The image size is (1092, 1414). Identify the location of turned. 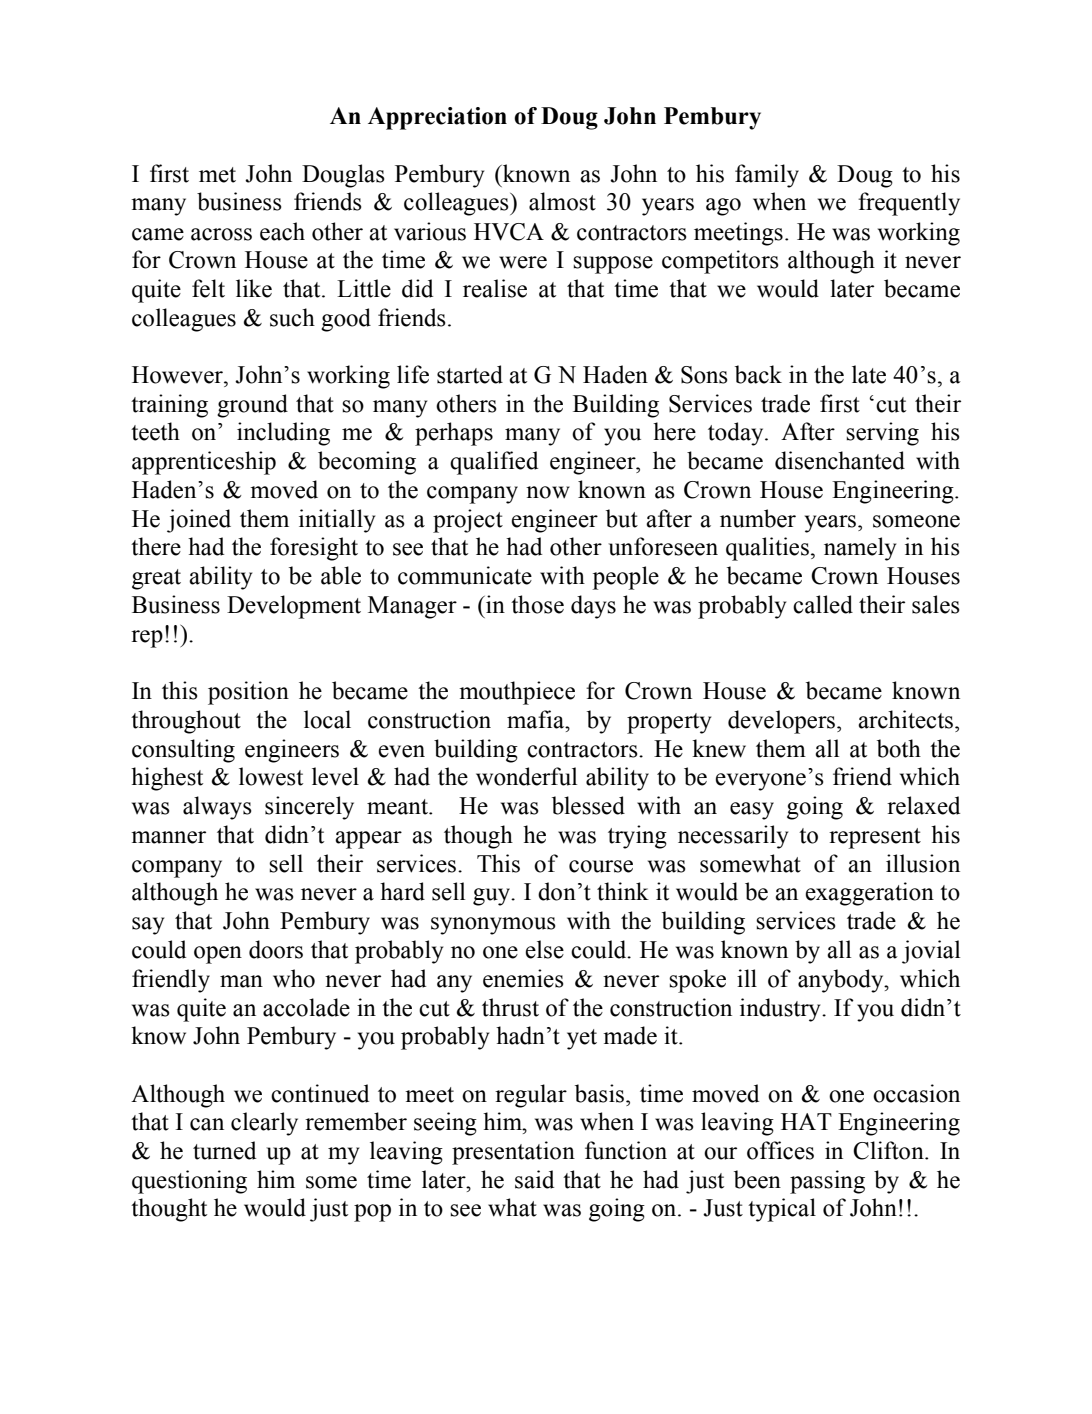
(224, 1150).
